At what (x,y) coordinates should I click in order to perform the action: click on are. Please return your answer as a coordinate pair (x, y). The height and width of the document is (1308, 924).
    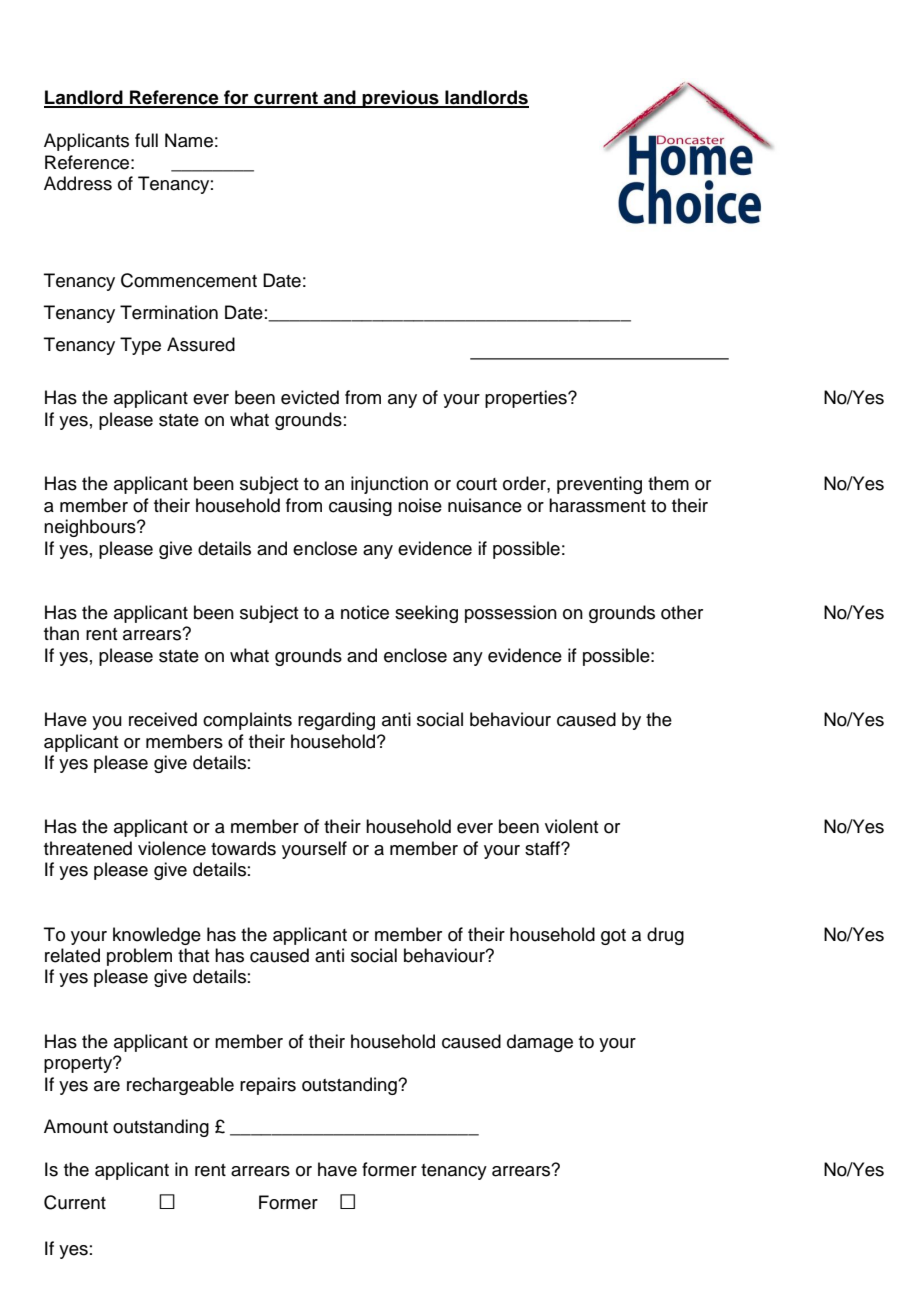
    Looking at the image, I should click on (107, 1086).
